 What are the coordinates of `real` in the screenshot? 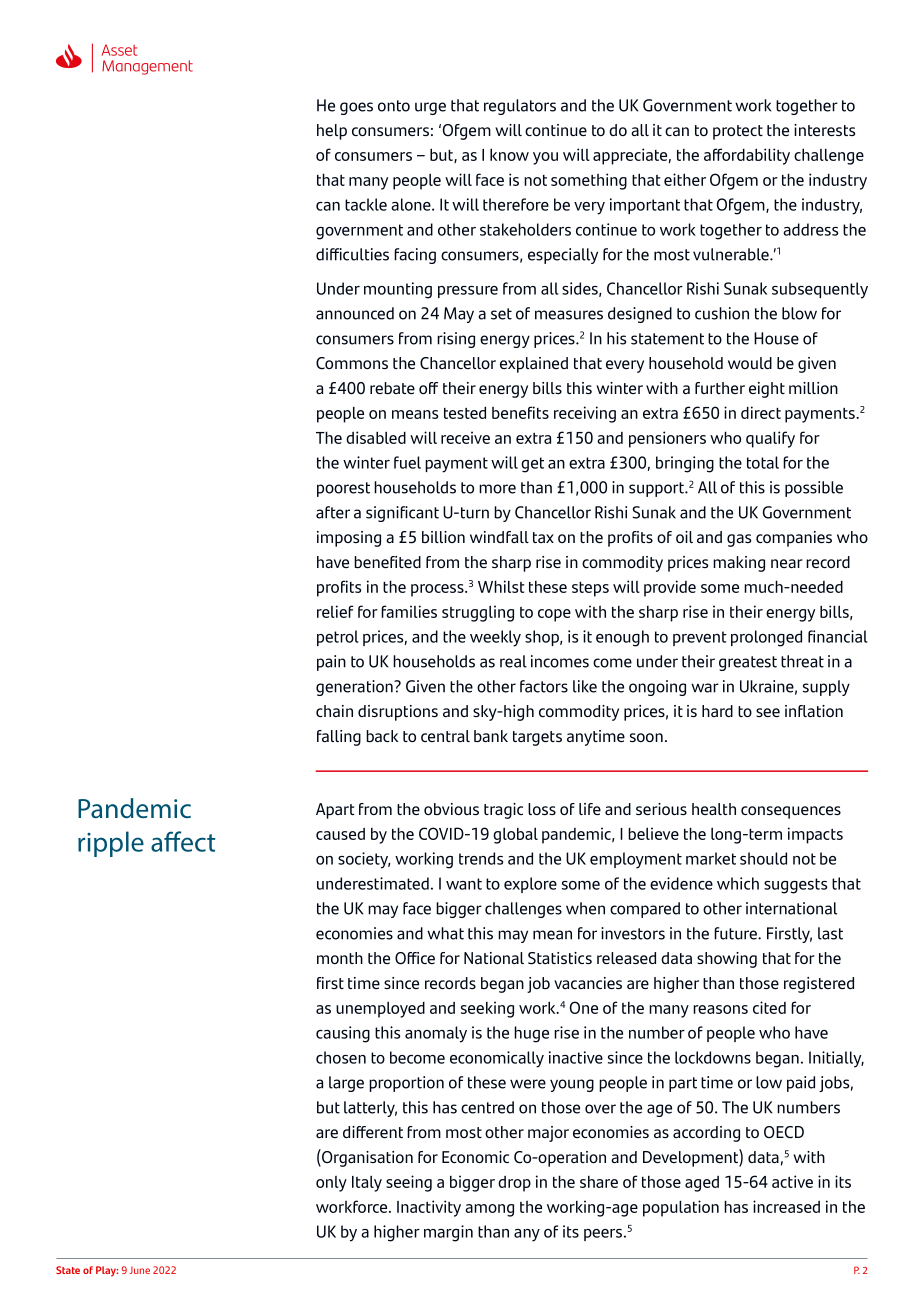 It's located at (513, 661).
